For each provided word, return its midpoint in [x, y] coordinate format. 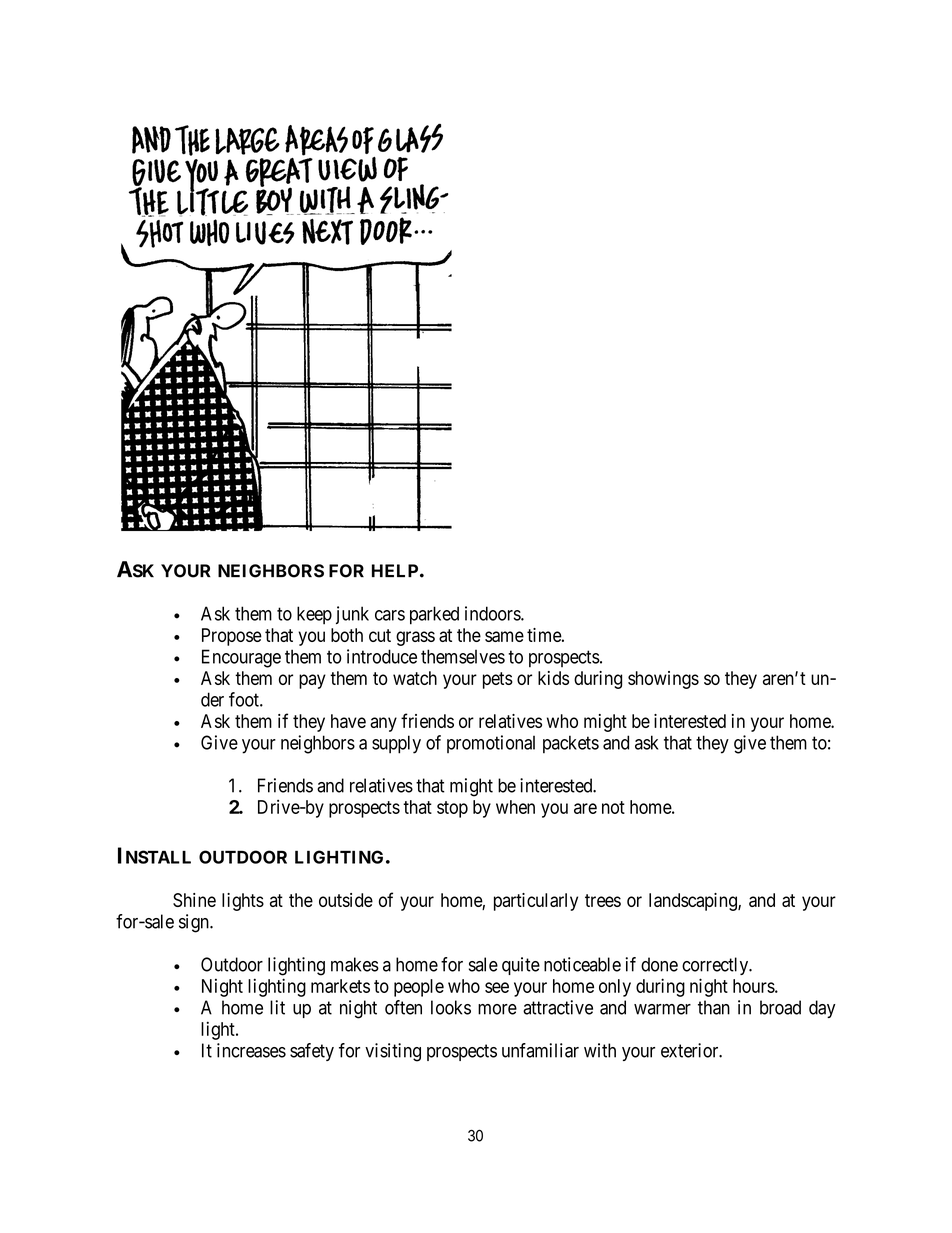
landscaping [694, 902]
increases [251, 1050]
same [504, 636]
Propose [232, 637]
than [714, 1007]
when [515, 807]
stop [452, 809]
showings [663, 680]
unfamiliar [540, 1050]
